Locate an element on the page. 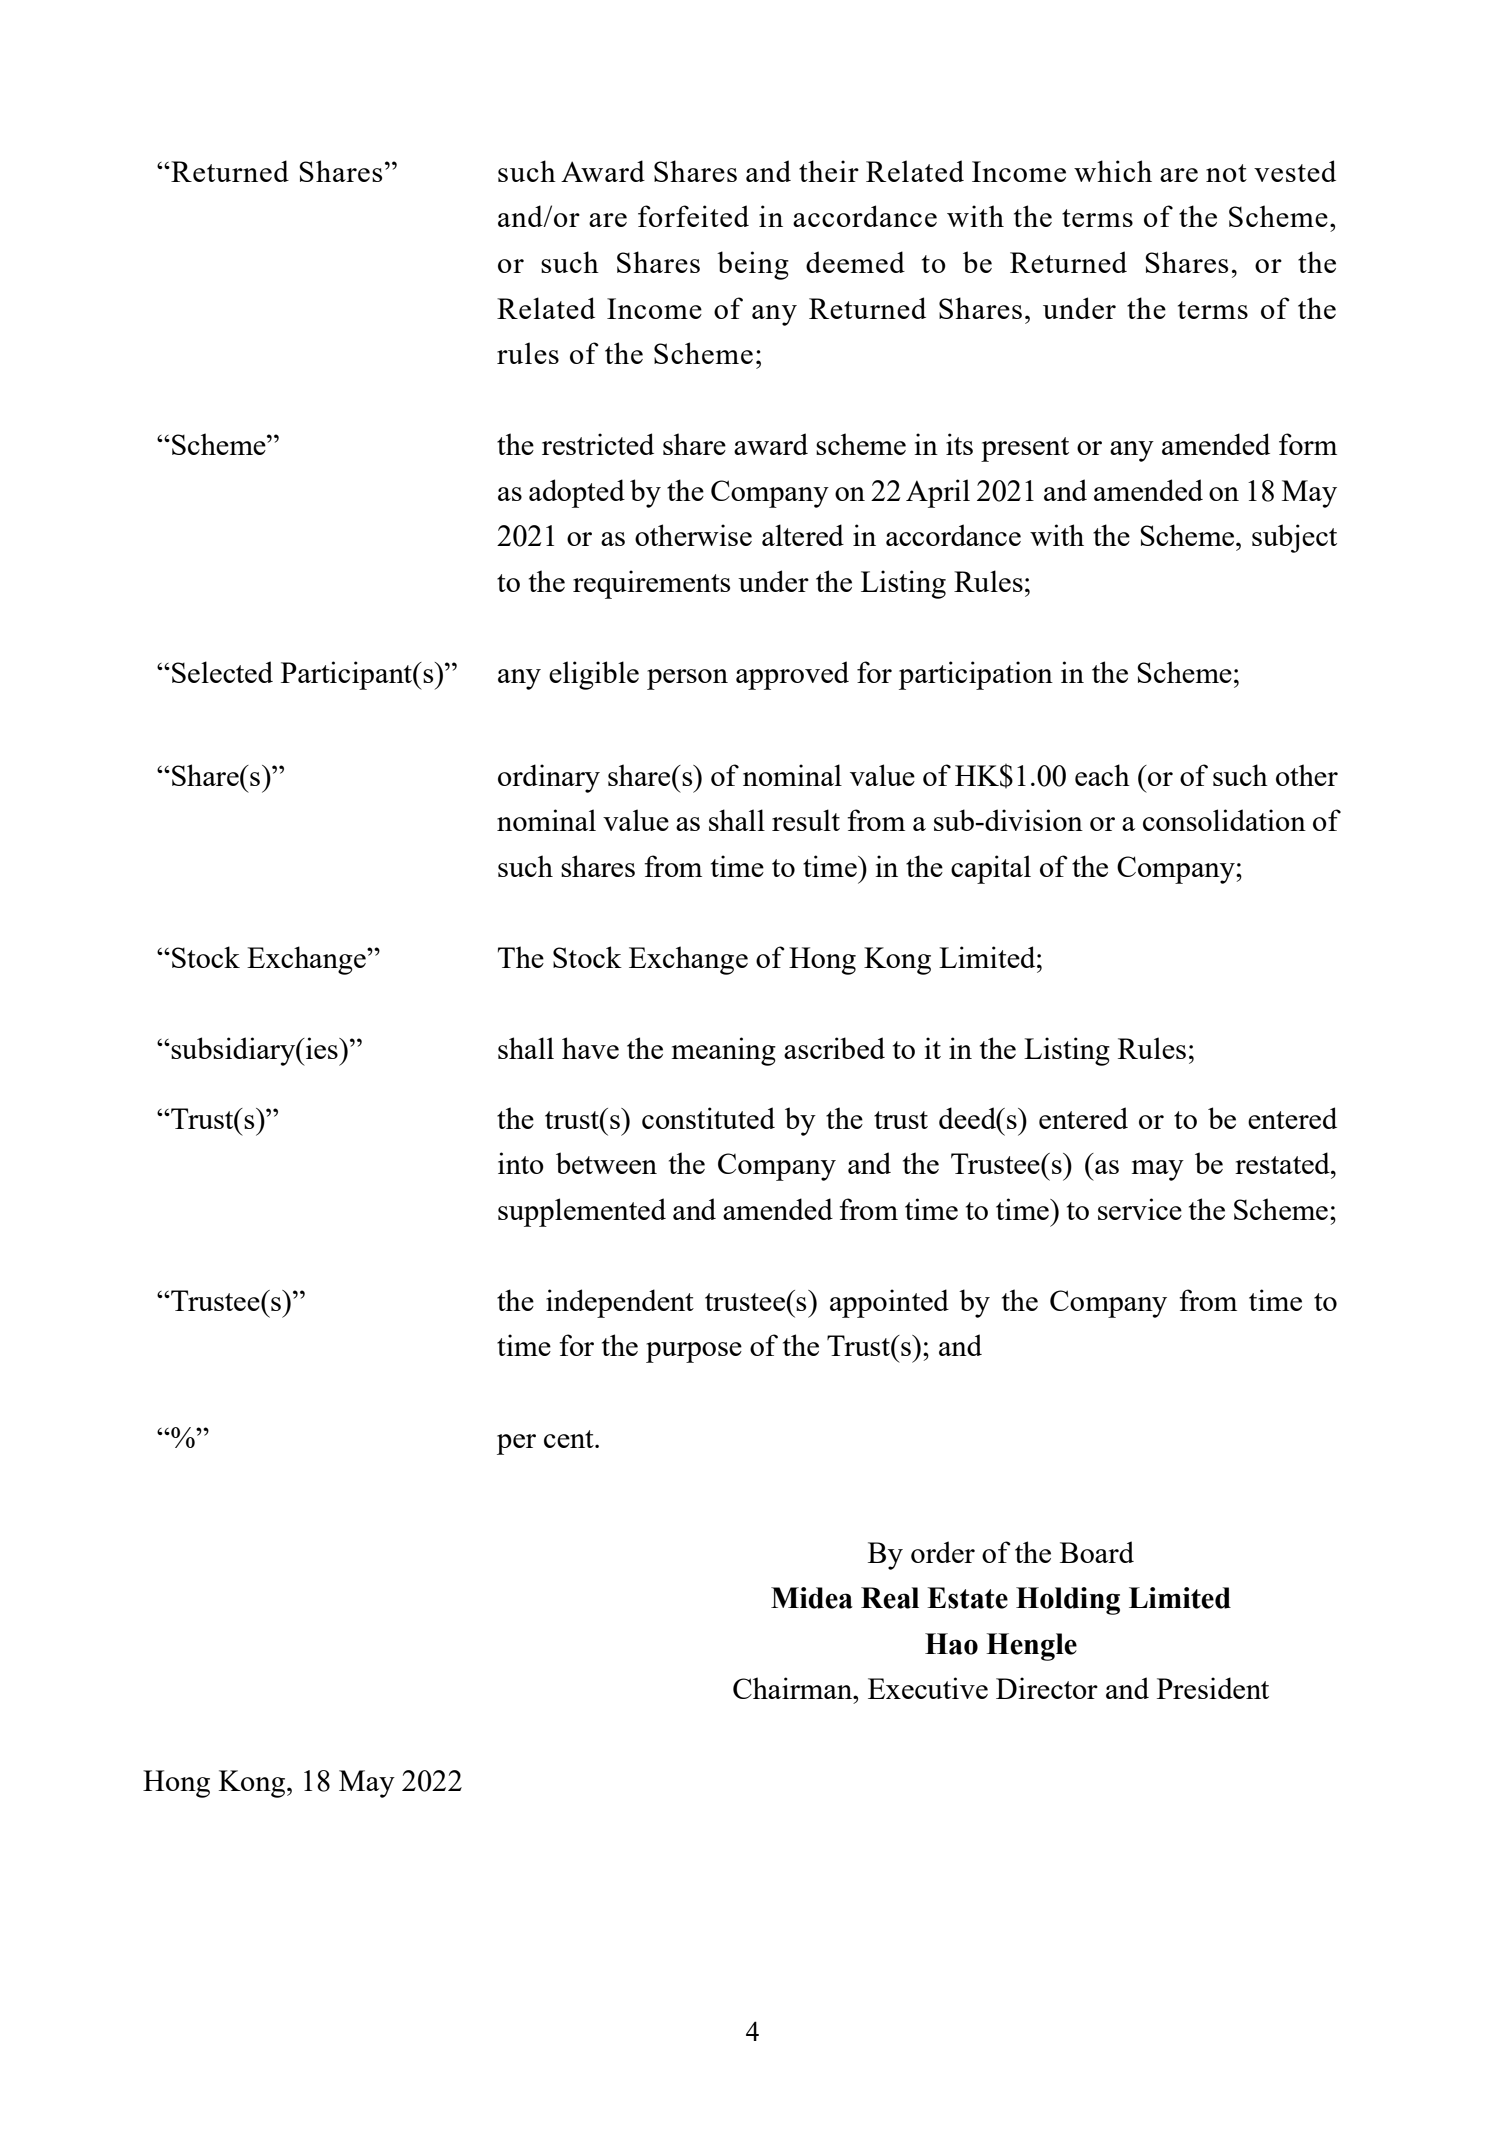  President is located at coordinates (1213, 1688).
